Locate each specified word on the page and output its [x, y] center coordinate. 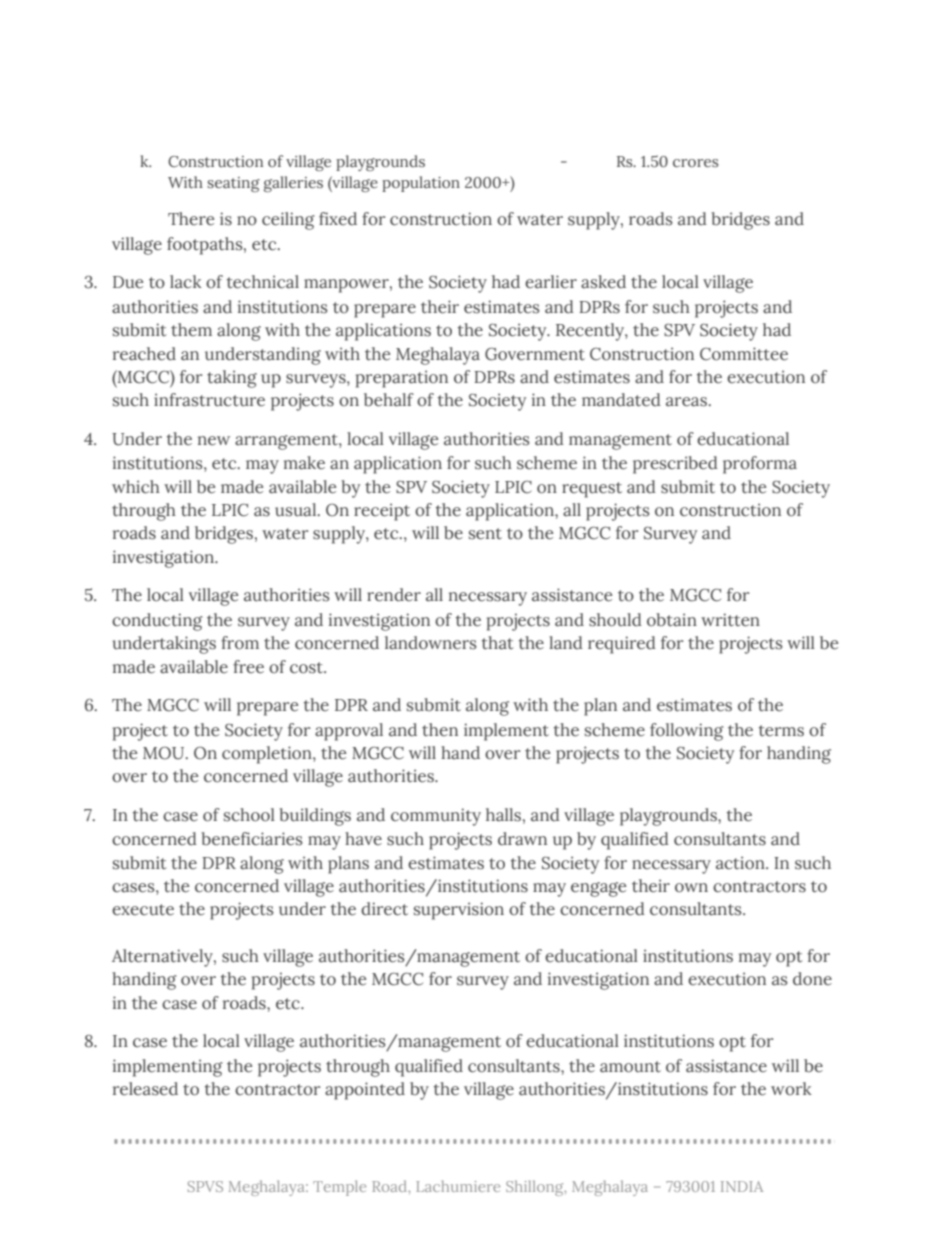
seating [234, 184]
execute [143, 910]
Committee [744, 354]
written [730, 620]
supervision [459, 911]
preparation [402, 379]
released [145, 1089]
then [440, 729]
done [812, 979]
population [421, 184]
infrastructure [209, 400]
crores [695, 163]
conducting [157, 622]
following [687, 732]
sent [485, 534]
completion [268, 755]
